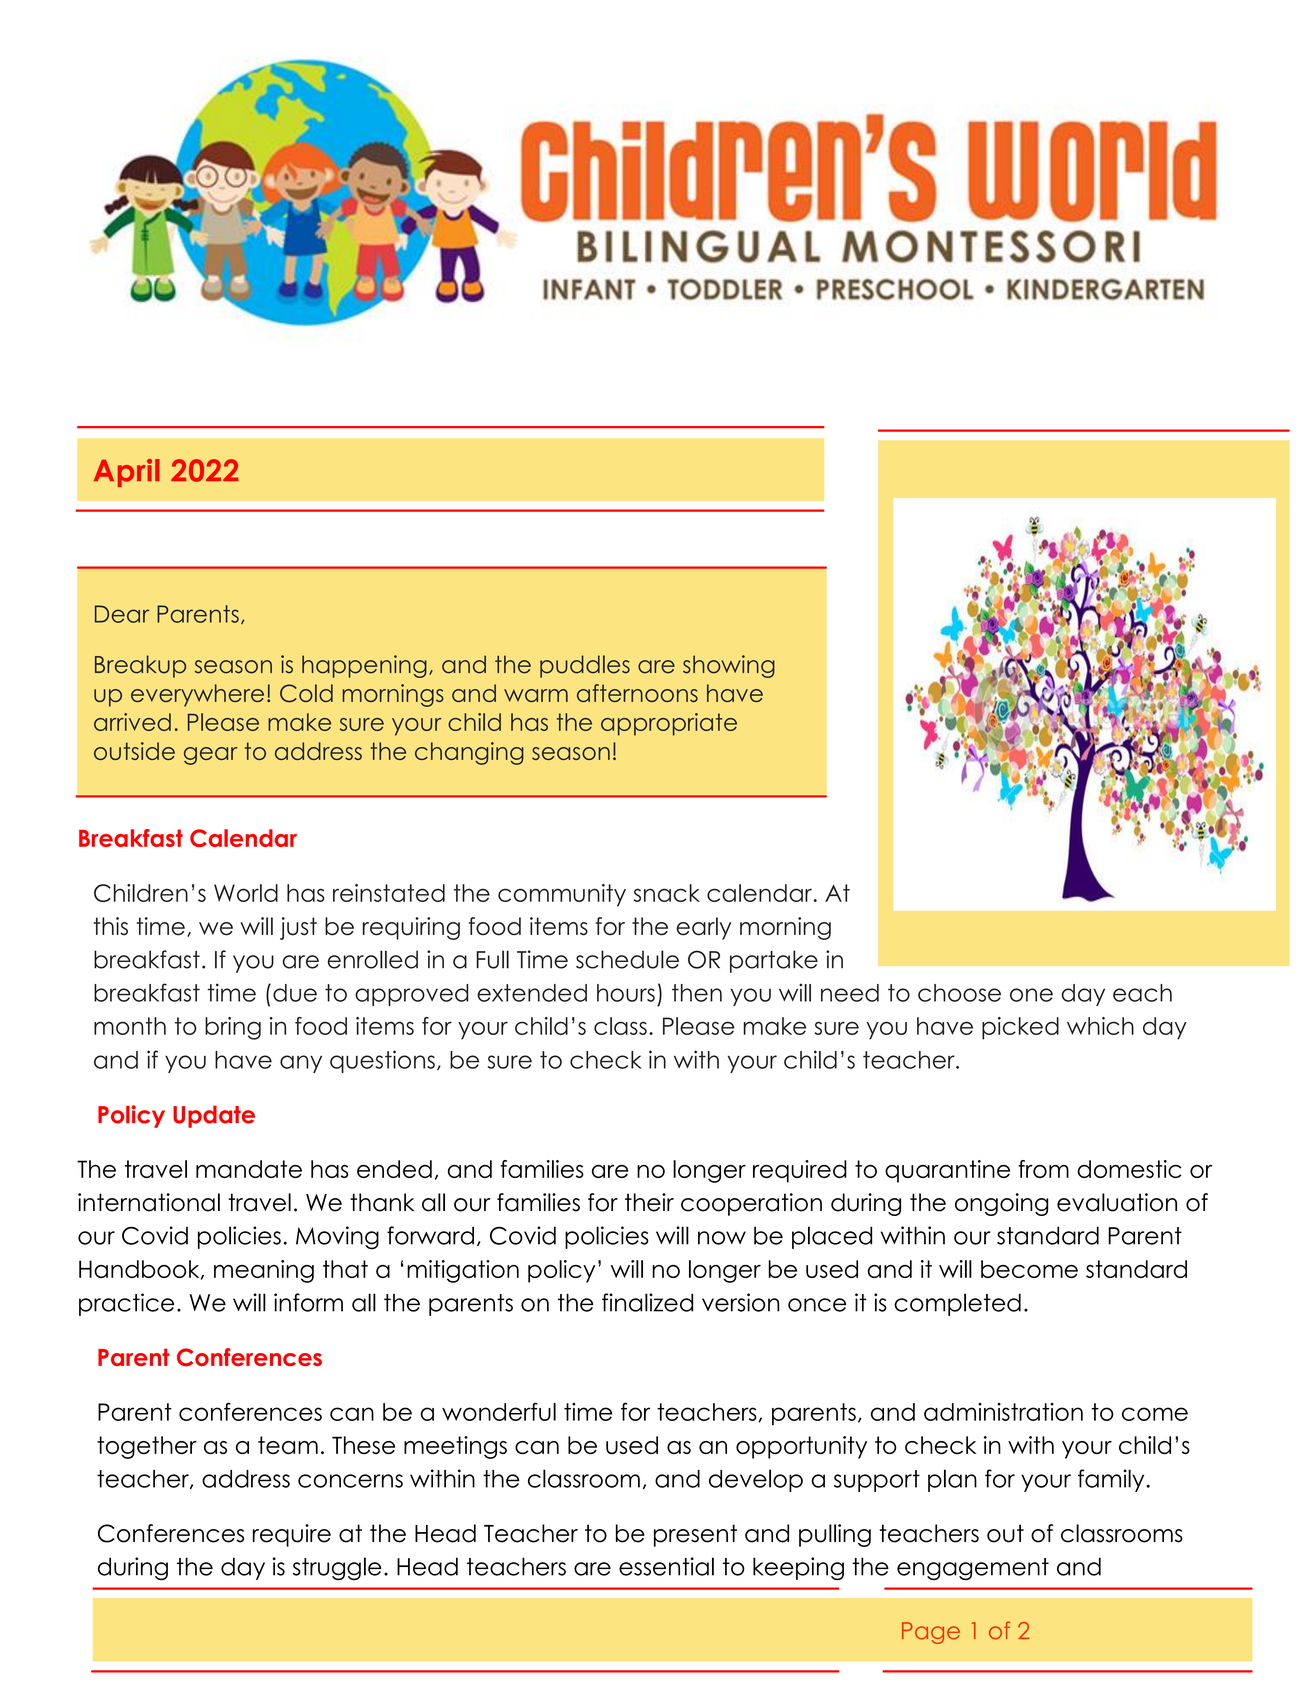 Image resolution: width=1314 pixels, height=1701 pixels. I want to click on afternoons, so click(637, 693).
